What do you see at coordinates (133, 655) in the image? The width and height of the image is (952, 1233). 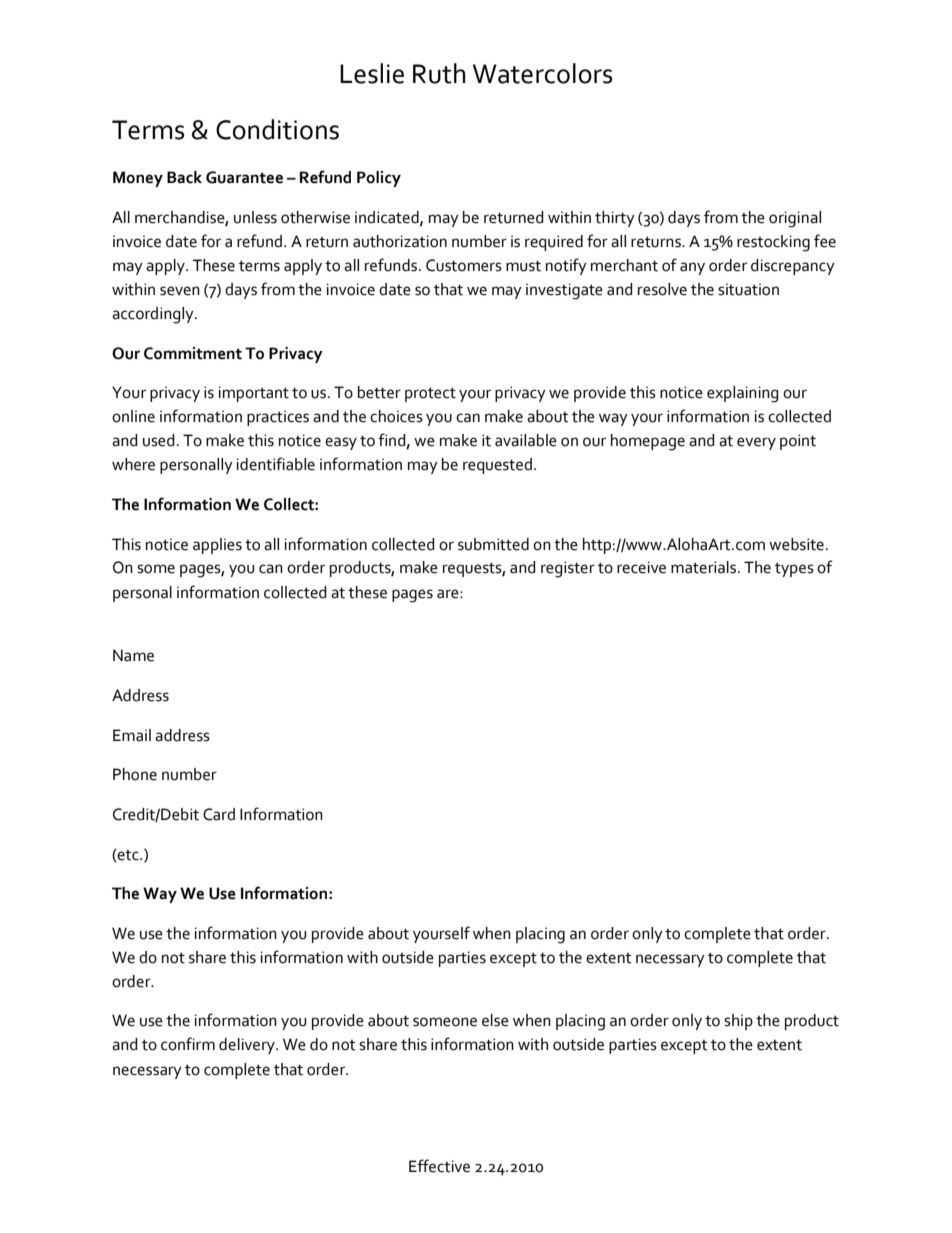 I see `Name` at bounding box center [133, 655].
